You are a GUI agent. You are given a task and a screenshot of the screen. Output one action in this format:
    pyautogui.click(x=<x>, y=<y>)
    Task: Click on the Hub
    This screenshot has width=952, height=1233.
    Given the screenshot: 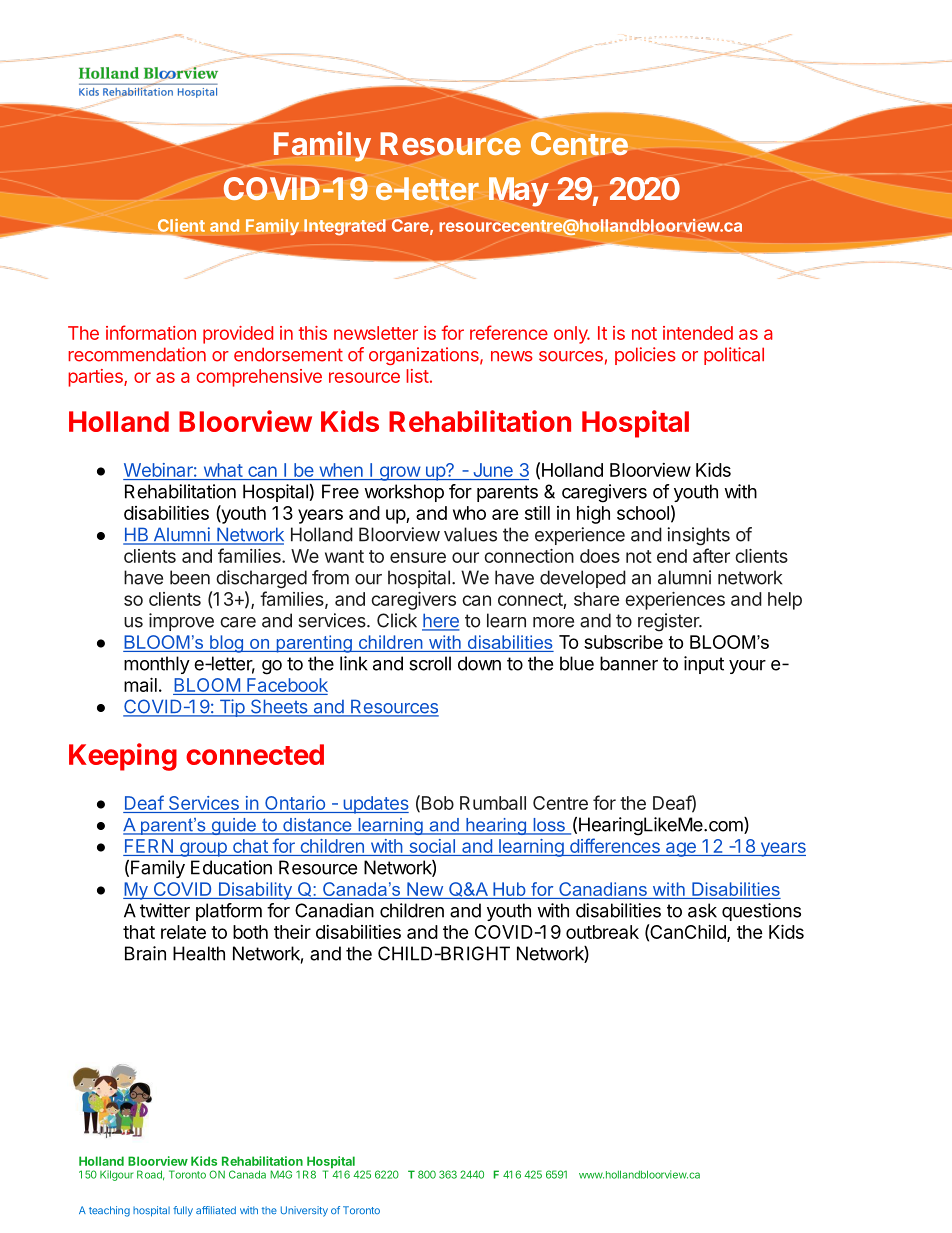 What is the action you would take?
    pyautogui.click(x=509, y=889)
